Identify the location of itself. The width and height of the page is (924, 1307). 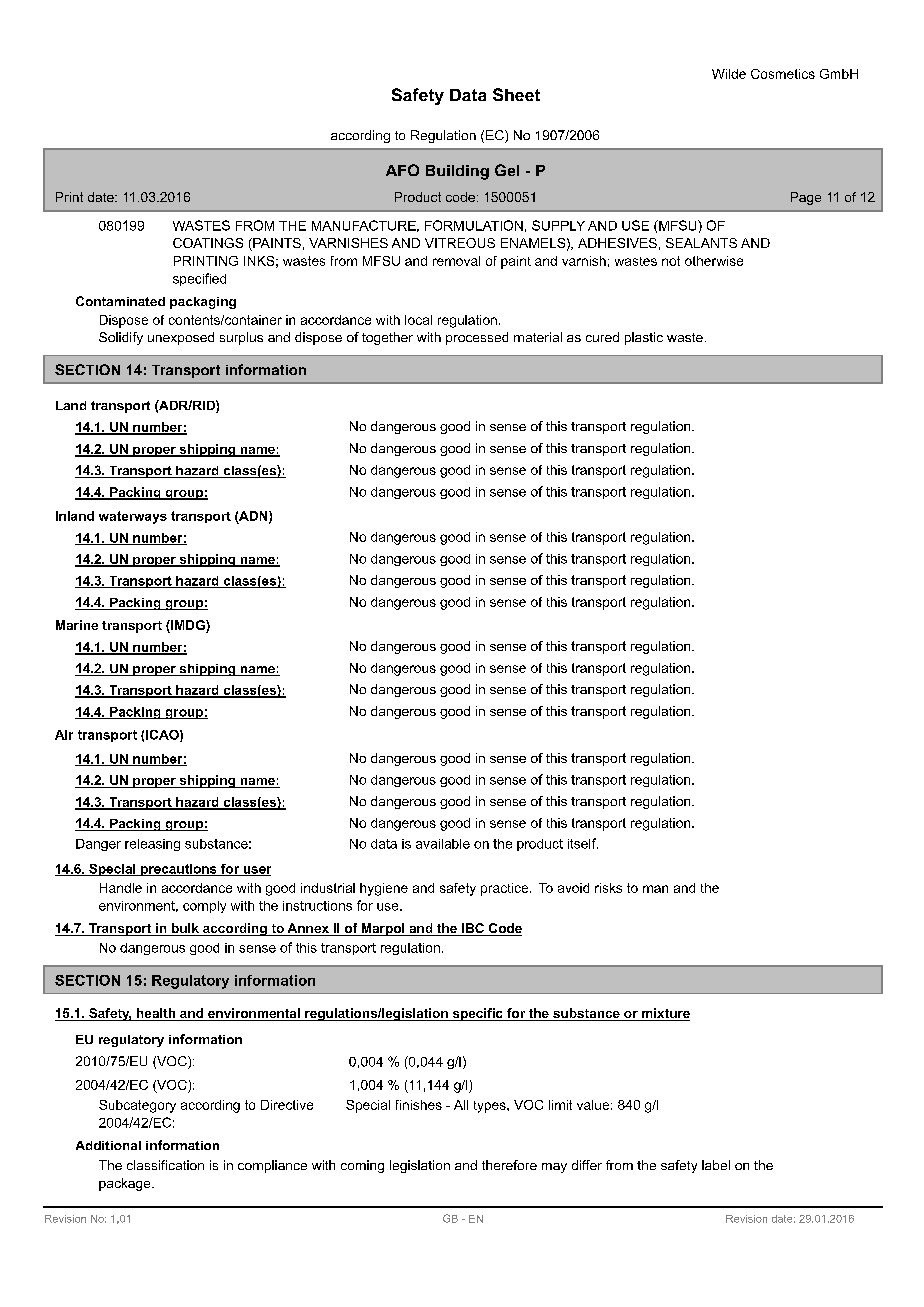
(583, 843).
